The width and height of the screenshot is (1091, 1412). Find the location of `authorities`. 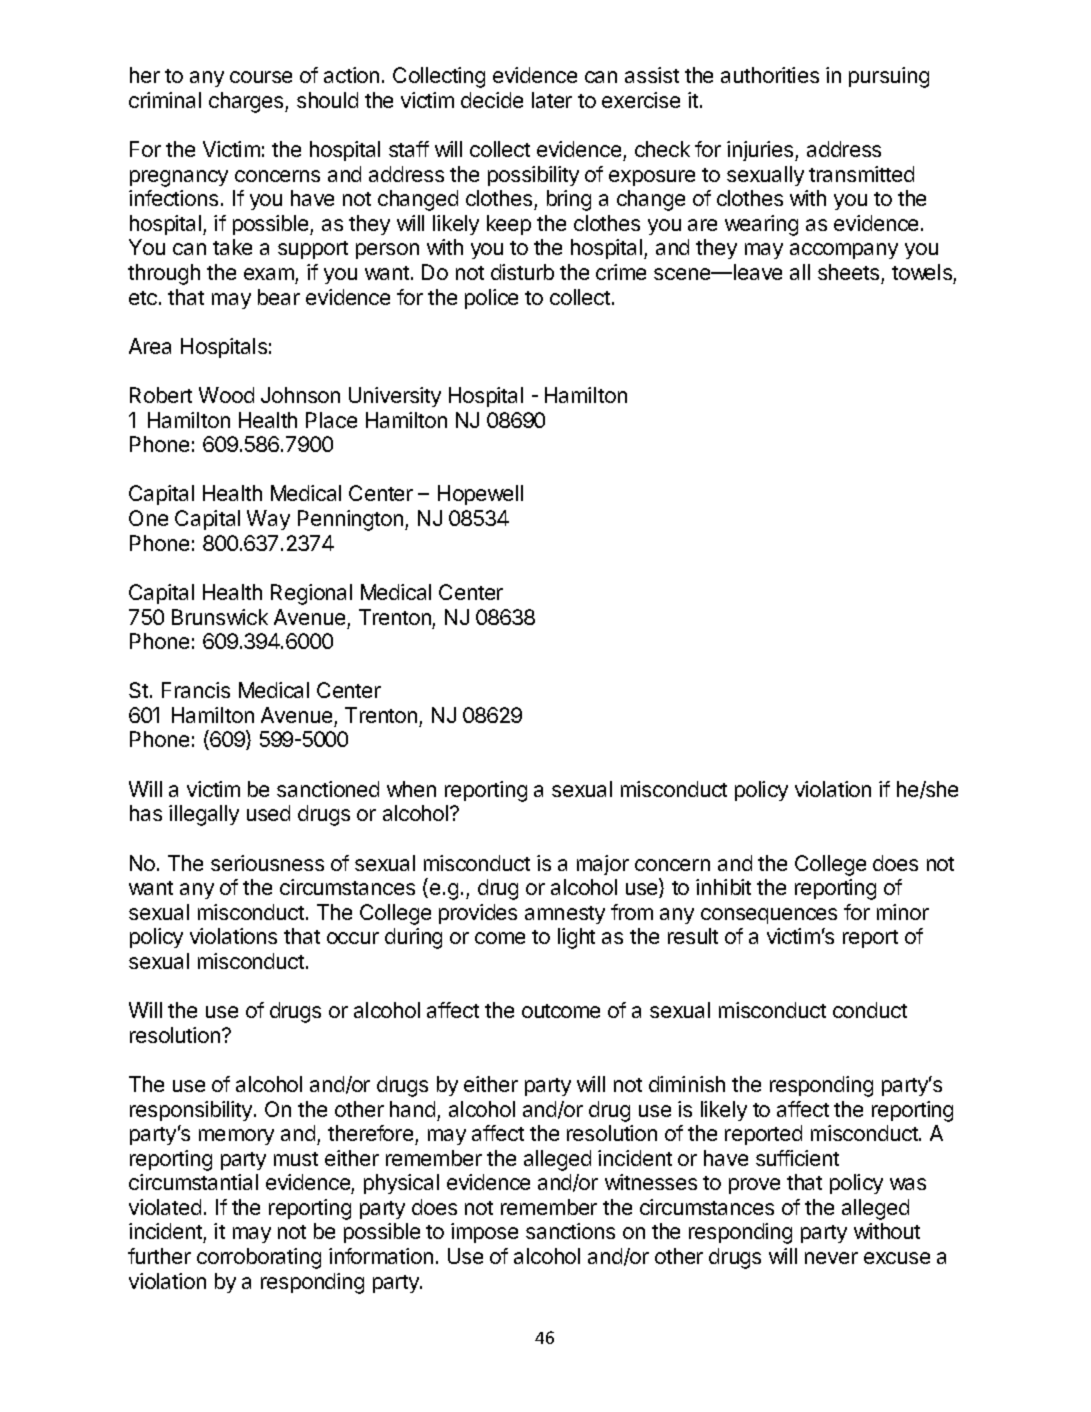

authorities is located at coordinates (770, 75).
